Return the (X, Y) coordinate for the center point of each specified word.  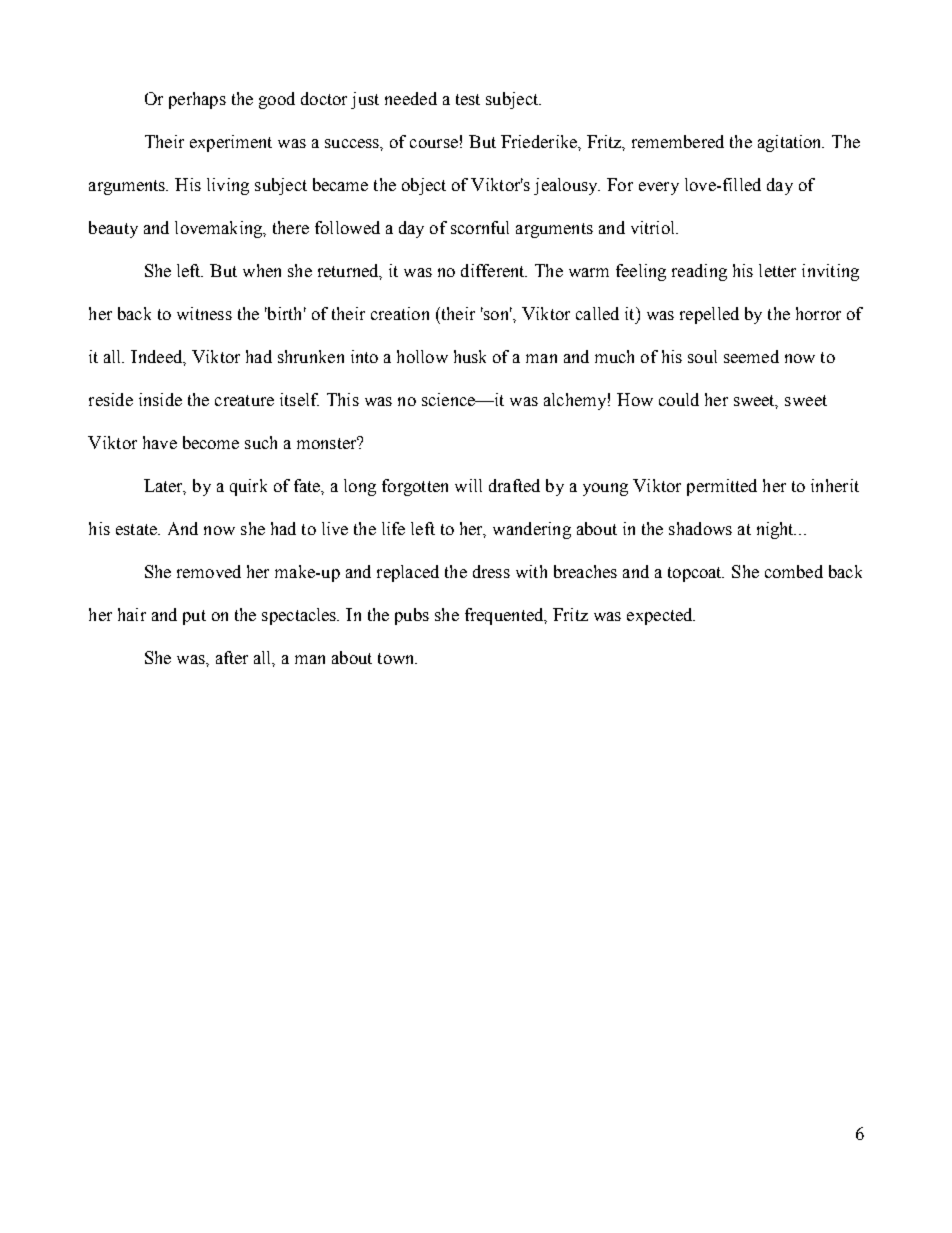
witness (204, 313)
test (468, 99)
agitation (791, 143)
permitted (722, 487)
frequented (505, 616)
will (468, 485)
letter (777, 270)
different (494, 270)
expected (661, 616)
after (232, 657)
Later (165, 486)
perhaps (197, 100)
